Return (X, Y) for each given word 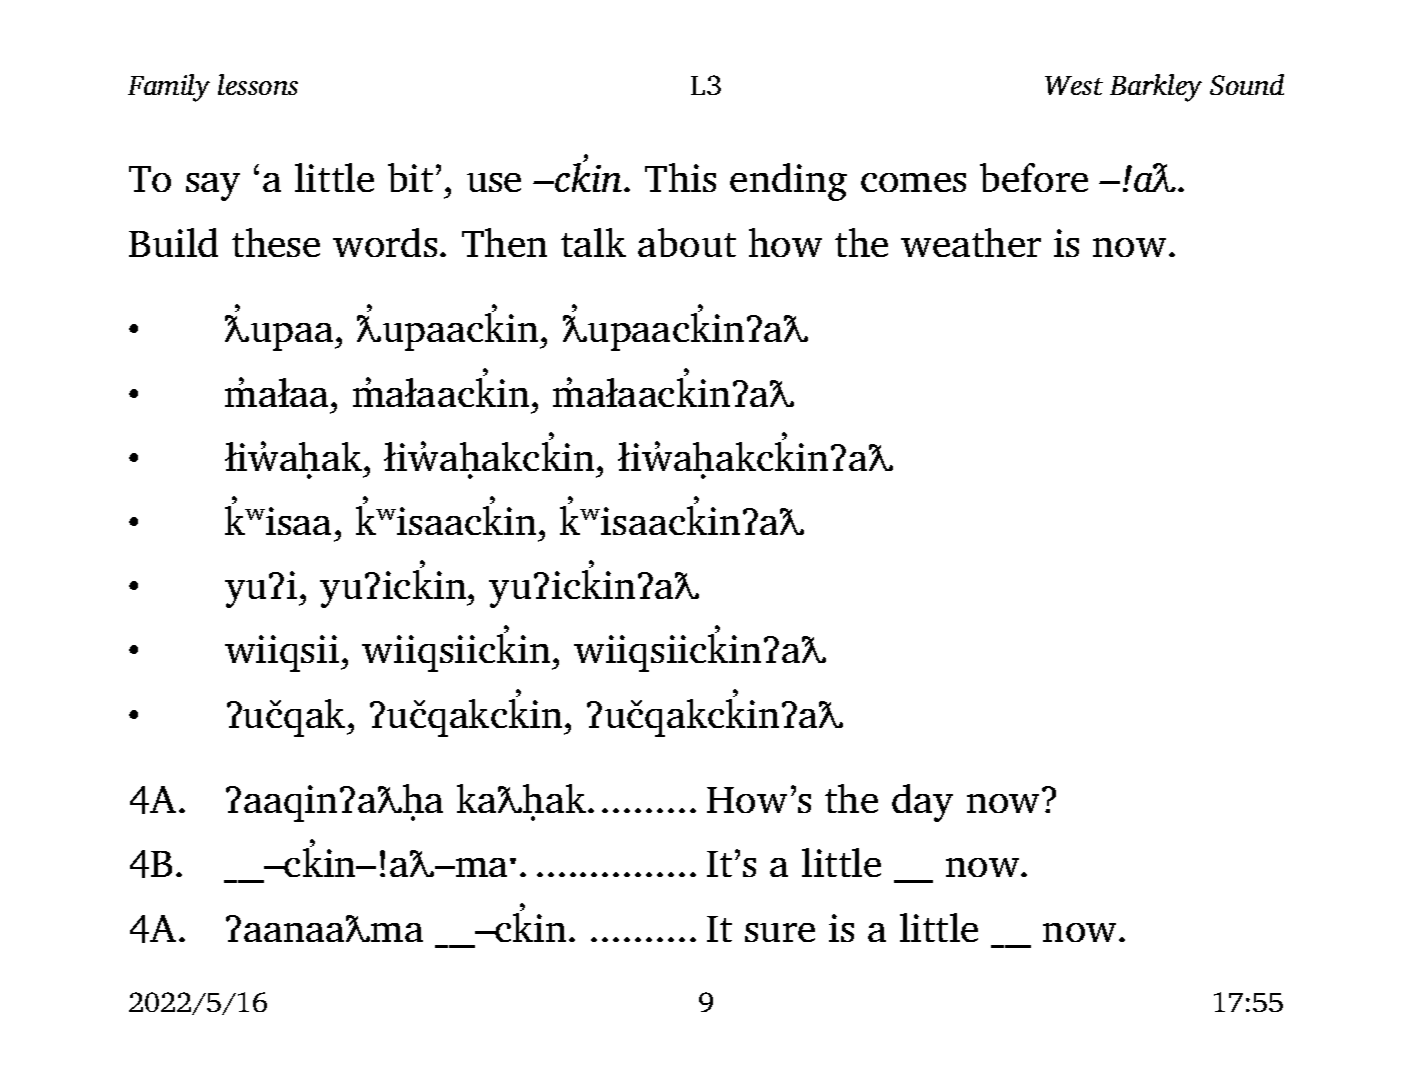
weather (971, 242)
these (276, 242)
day (922, 803)
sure (780, 932)
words (385, 242)
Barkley (1156, 88)
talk (593, 242)
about (687, 242)
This (680, 177)
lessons (258, 84)
